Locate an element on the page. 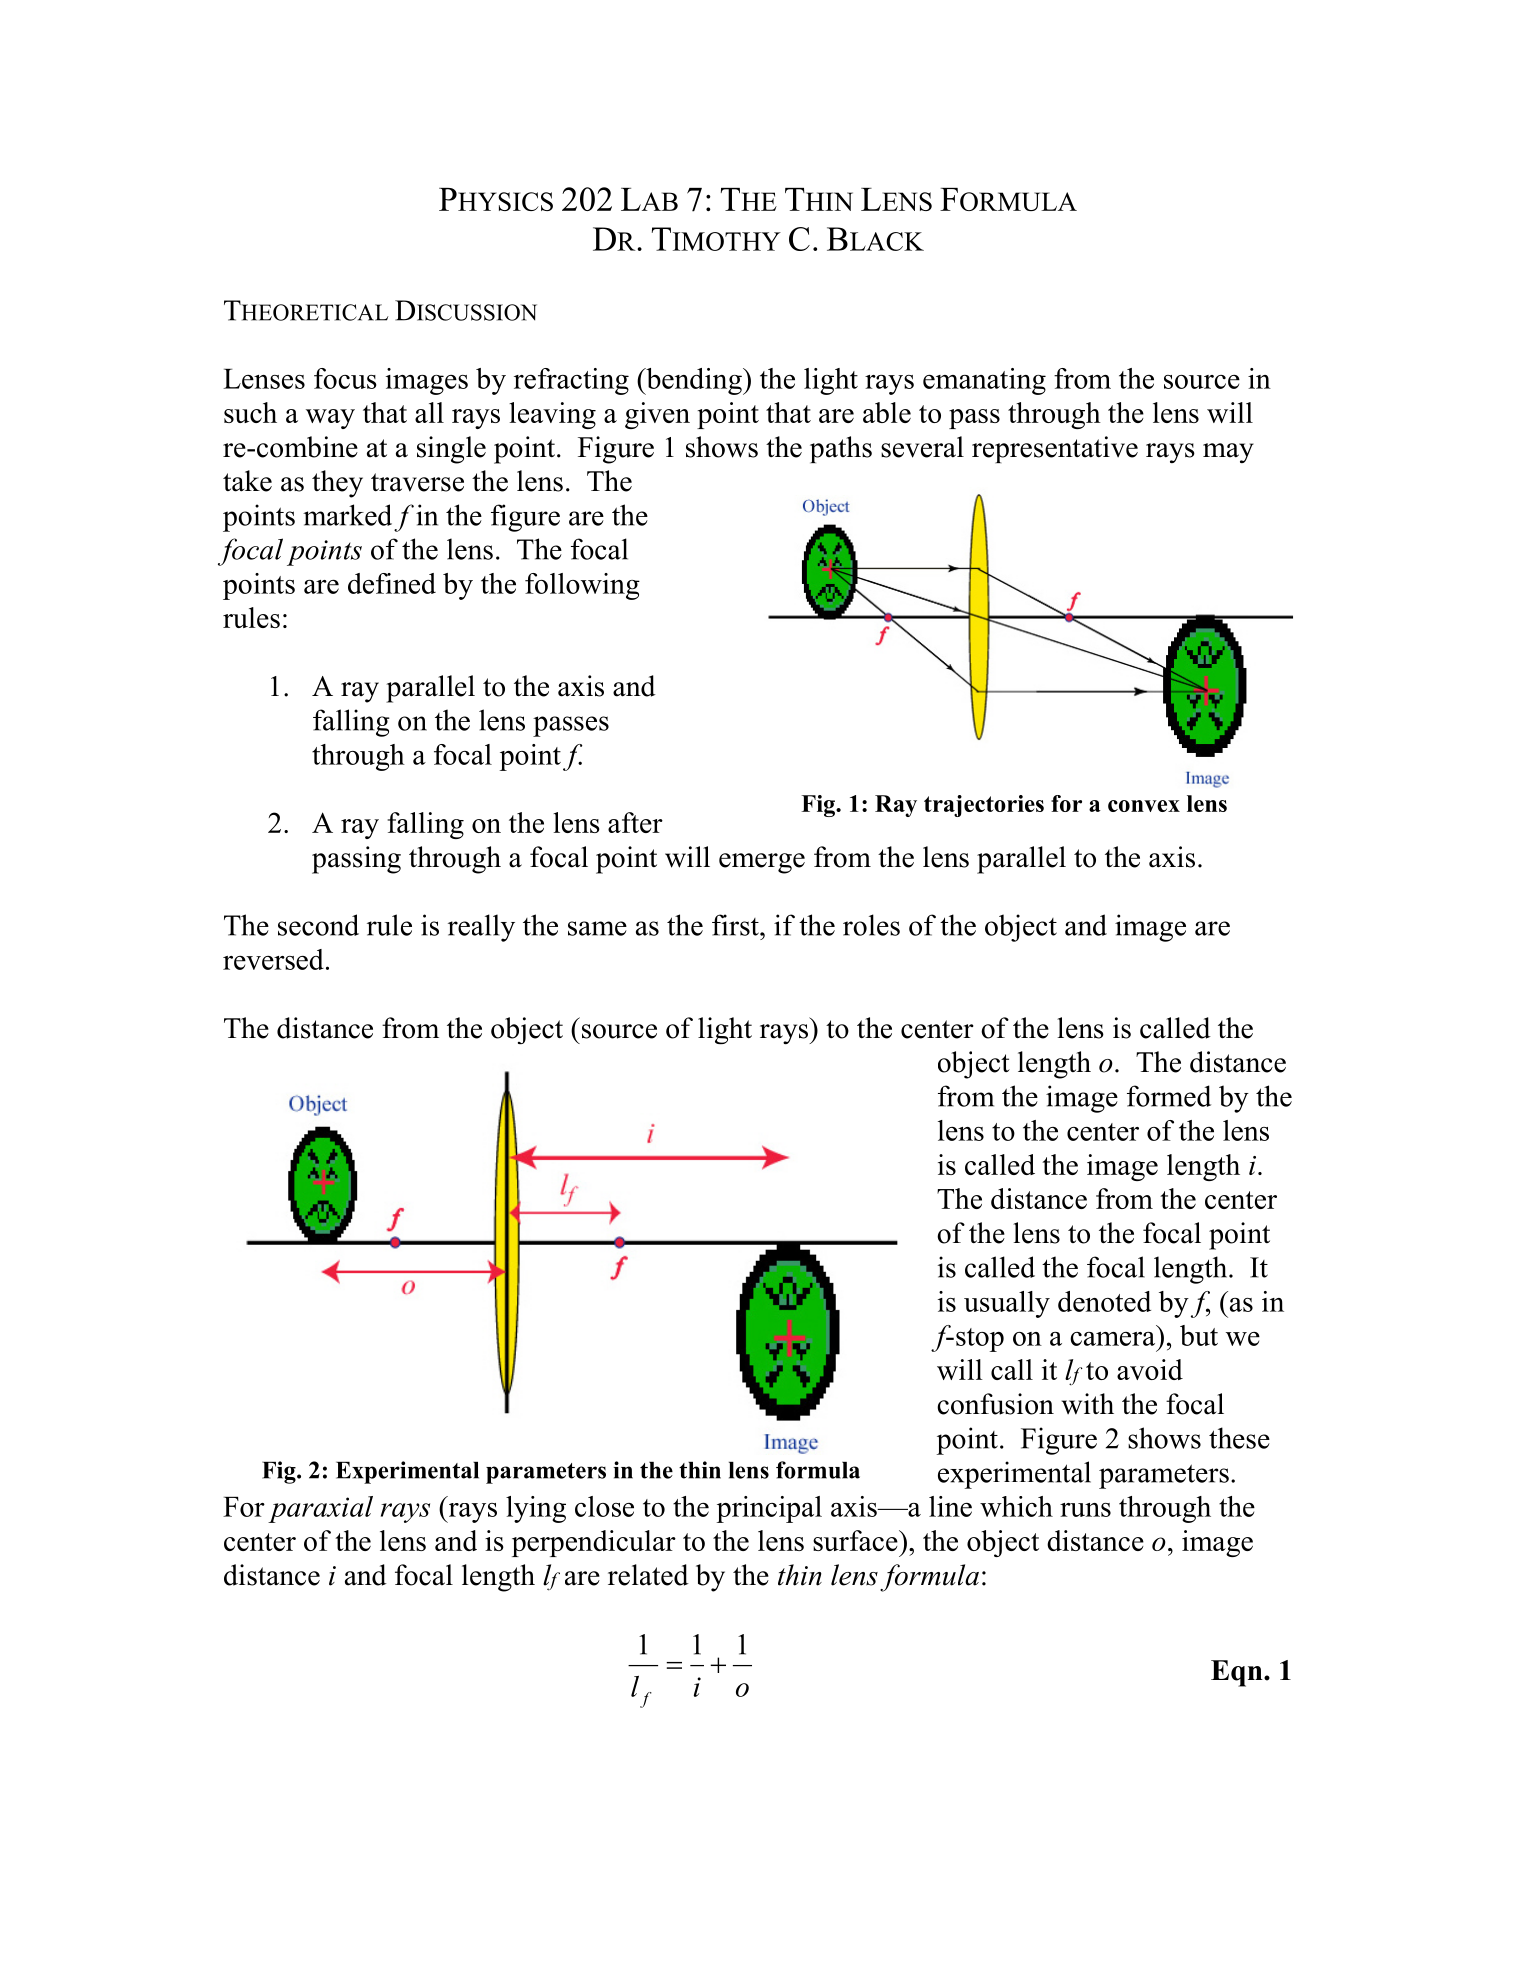 This image has height=1962, width=1516. representative is located at coordinates (1055, 449).
